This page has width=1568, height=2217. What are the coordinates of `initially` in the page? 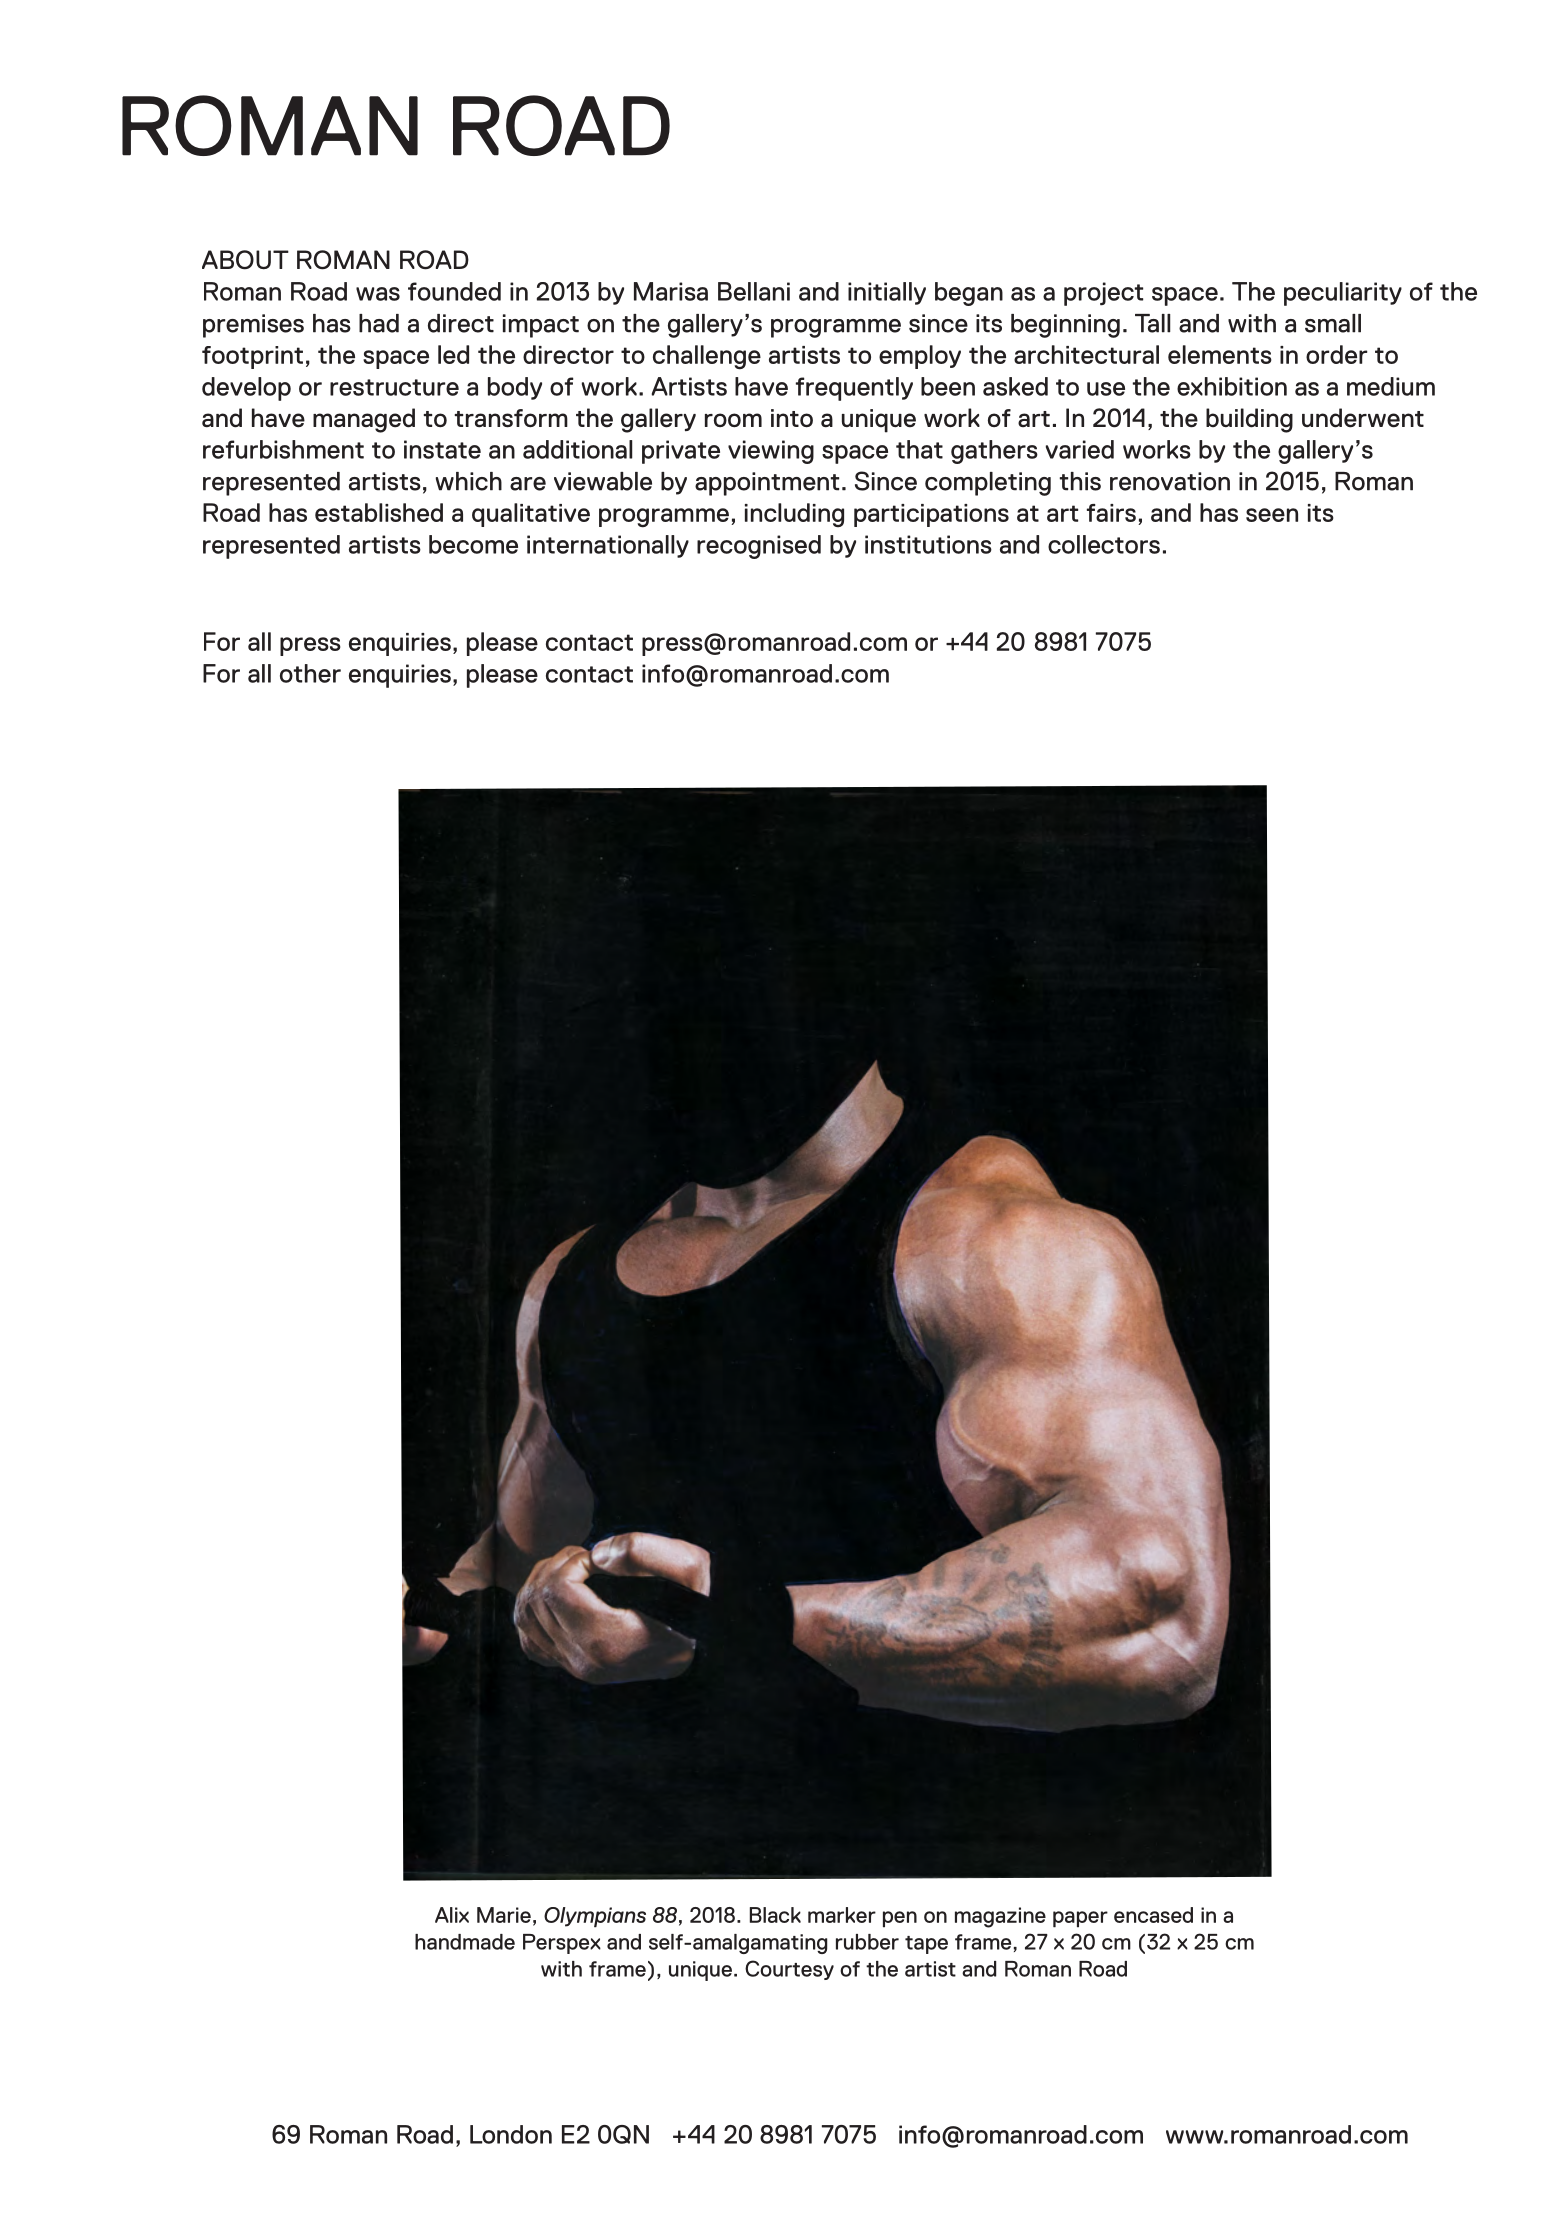 It's located at (887, 293).
